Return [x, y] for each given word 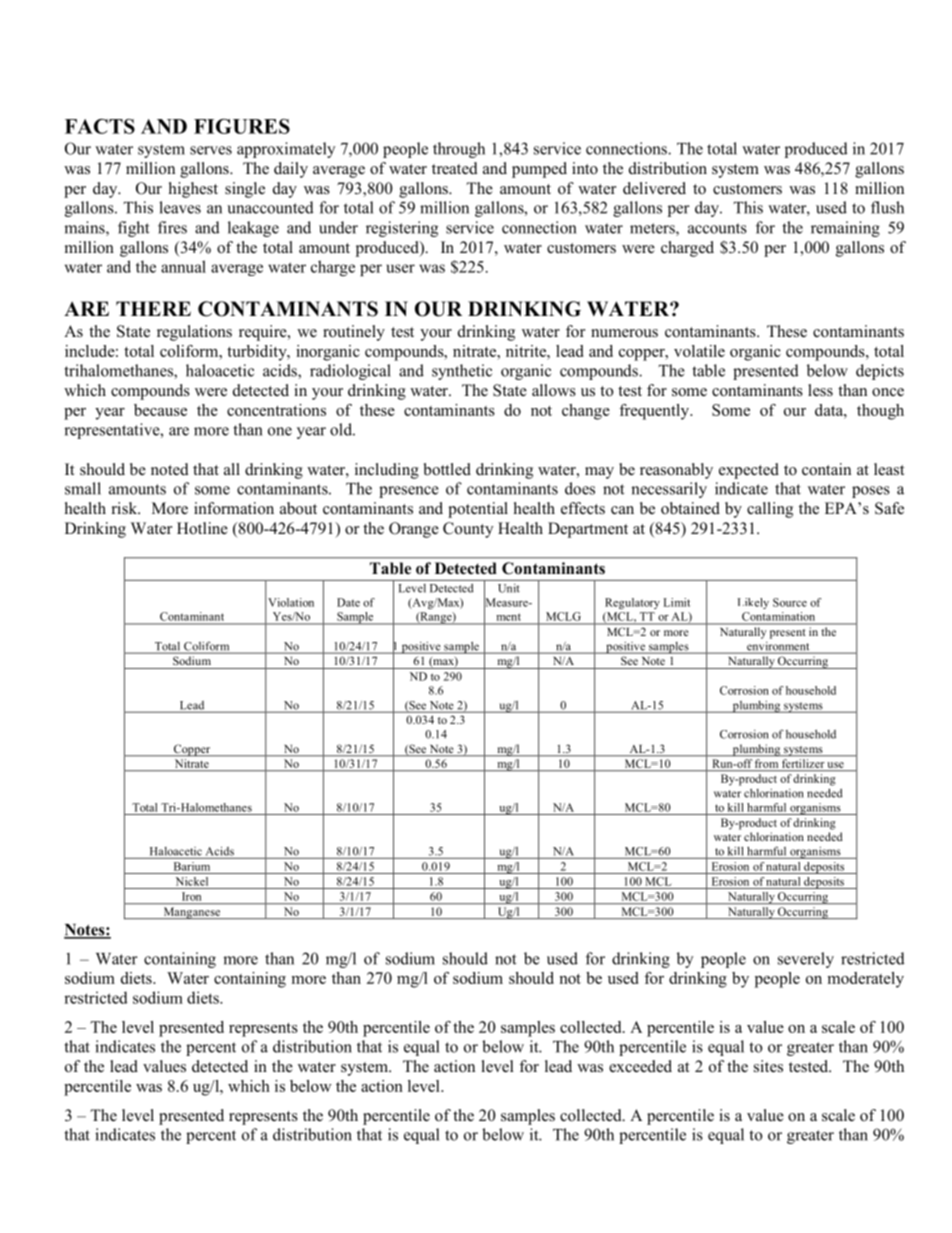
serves [211, 150]
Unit [509, 588]
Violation [291, 602]
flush [887, 207]
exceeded [640, 1066]
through [459, 150]
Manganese [192, 913]
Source [790, 602]
